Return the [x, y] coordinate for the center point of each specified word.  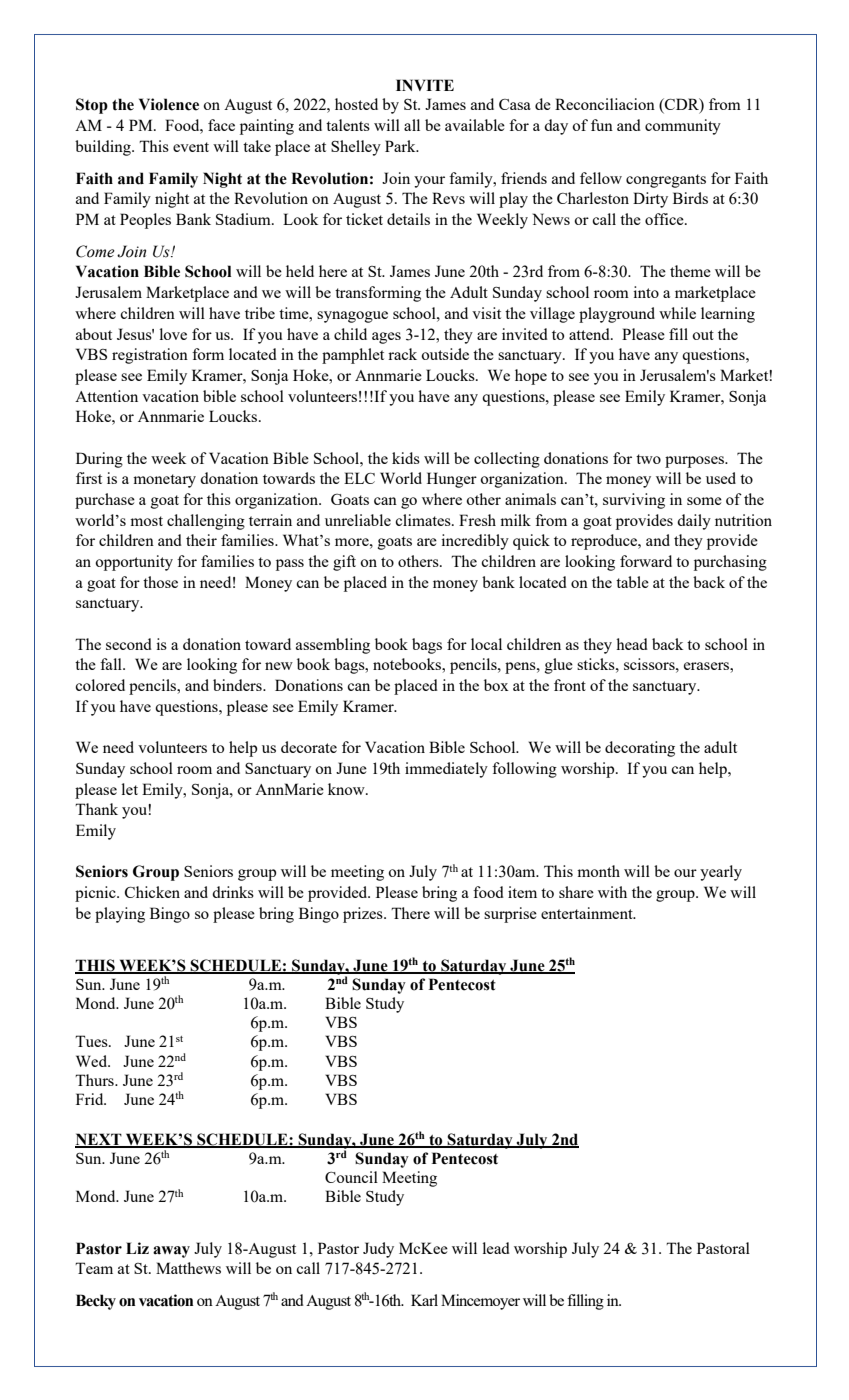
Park [401, 146]
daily [694, 522]
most [146, 521]
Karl [424, 1300]
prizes [364, 915]
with [612, 892]
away [171, 1252]
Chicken [152, 892]
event [191, 147]
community [683, 127]
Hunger [452, 480]
